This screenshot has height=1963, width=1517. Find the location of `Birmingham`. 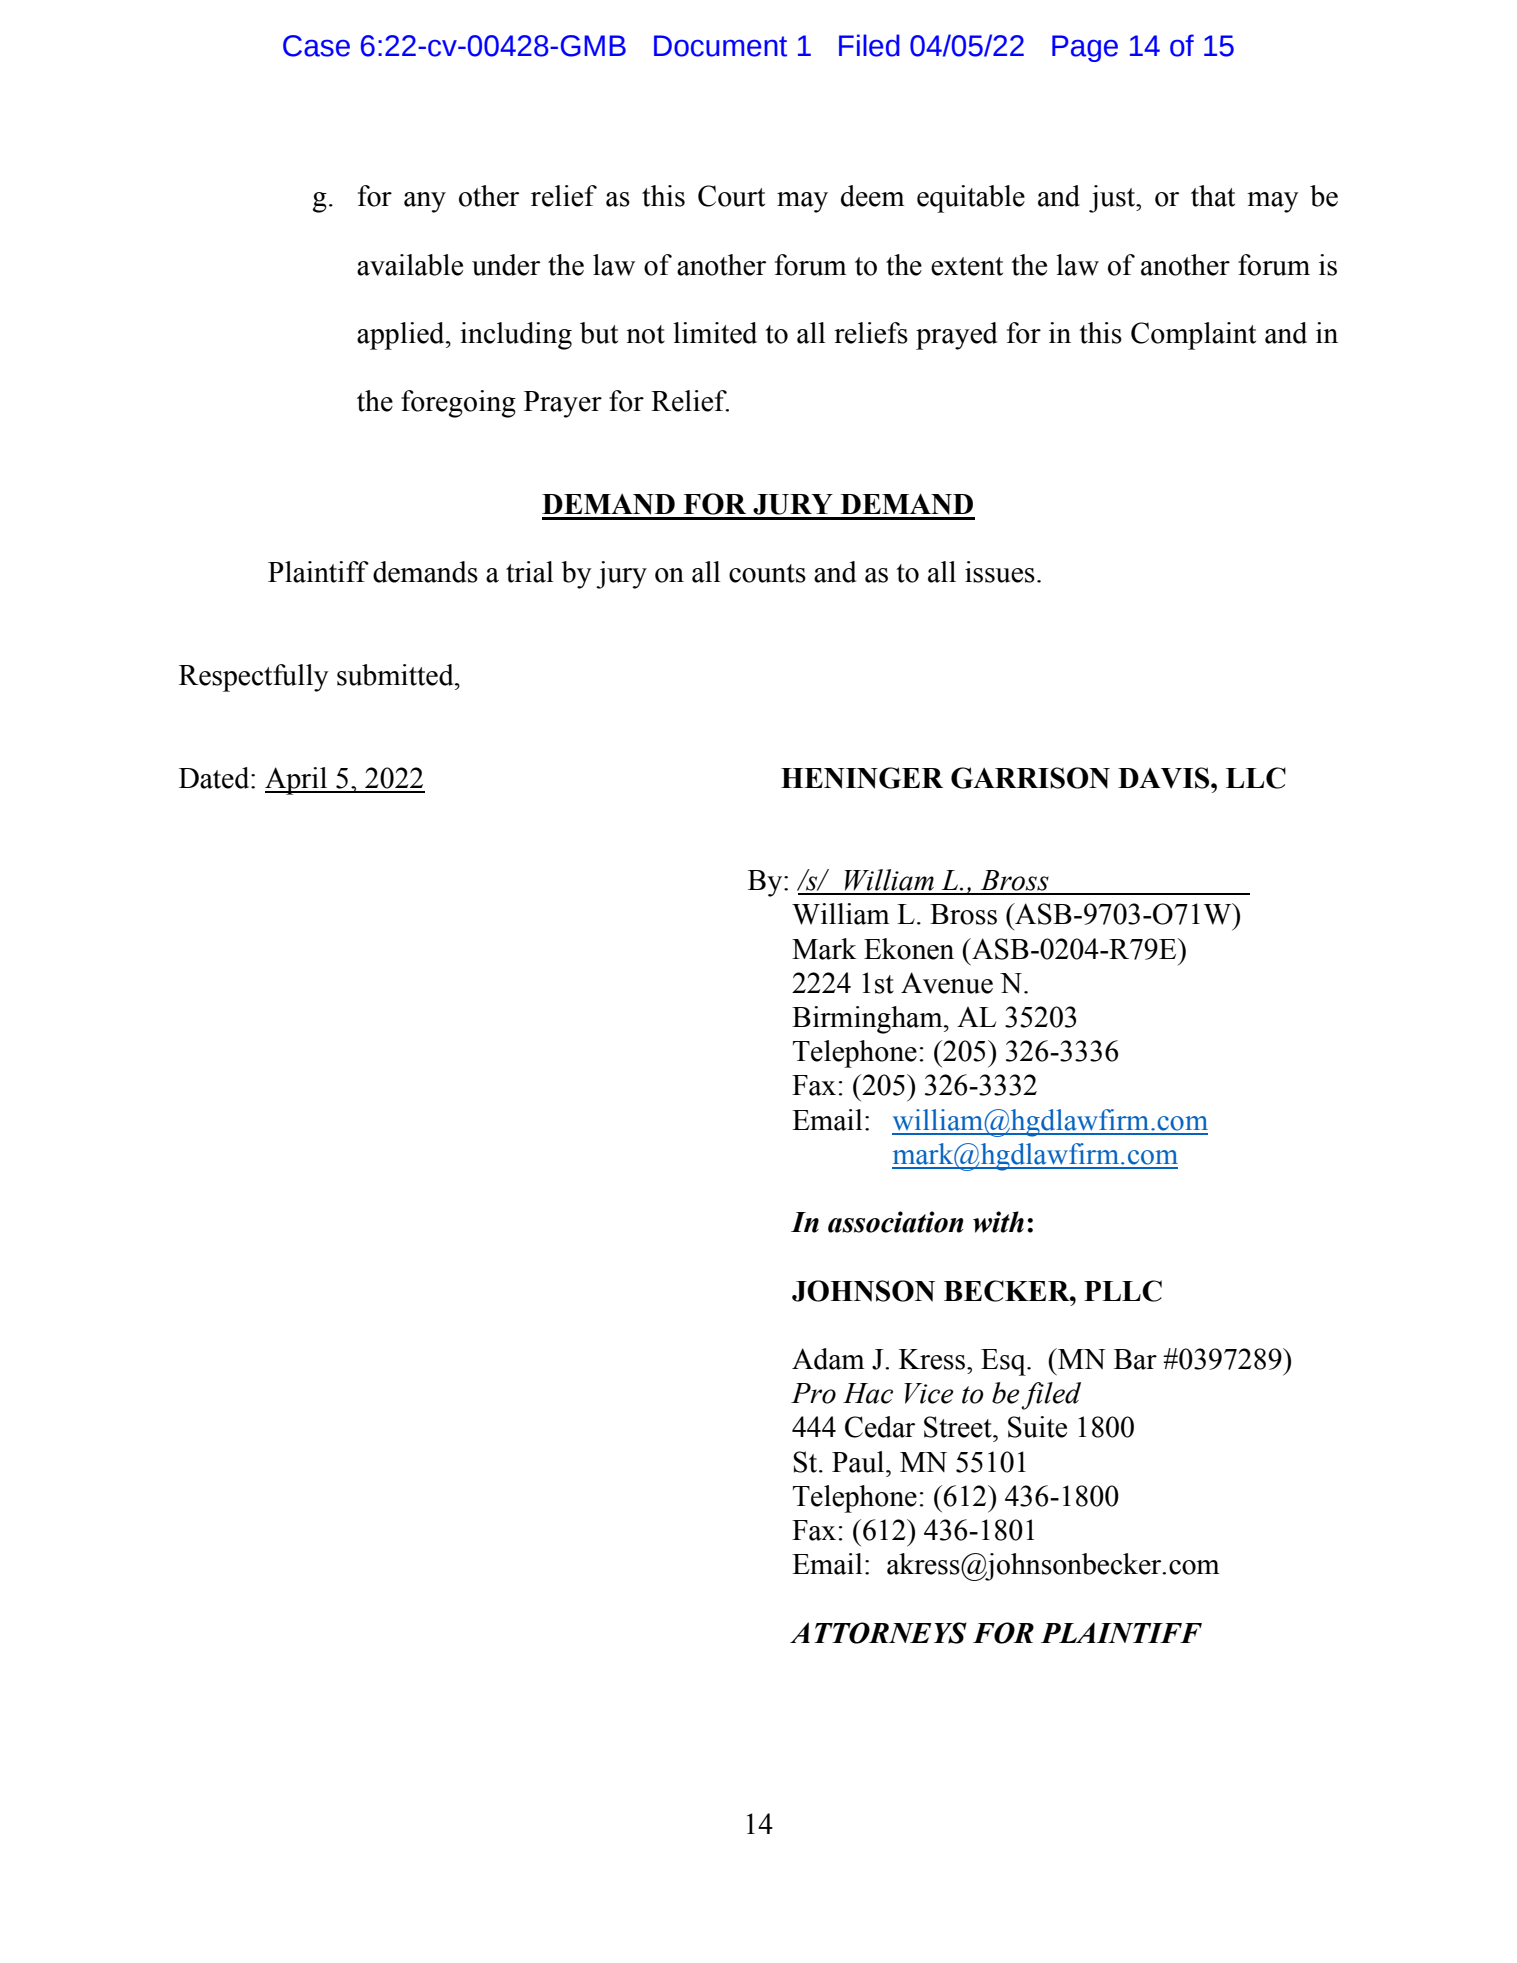

Birmingham is located at coordinates (868, 1020).
